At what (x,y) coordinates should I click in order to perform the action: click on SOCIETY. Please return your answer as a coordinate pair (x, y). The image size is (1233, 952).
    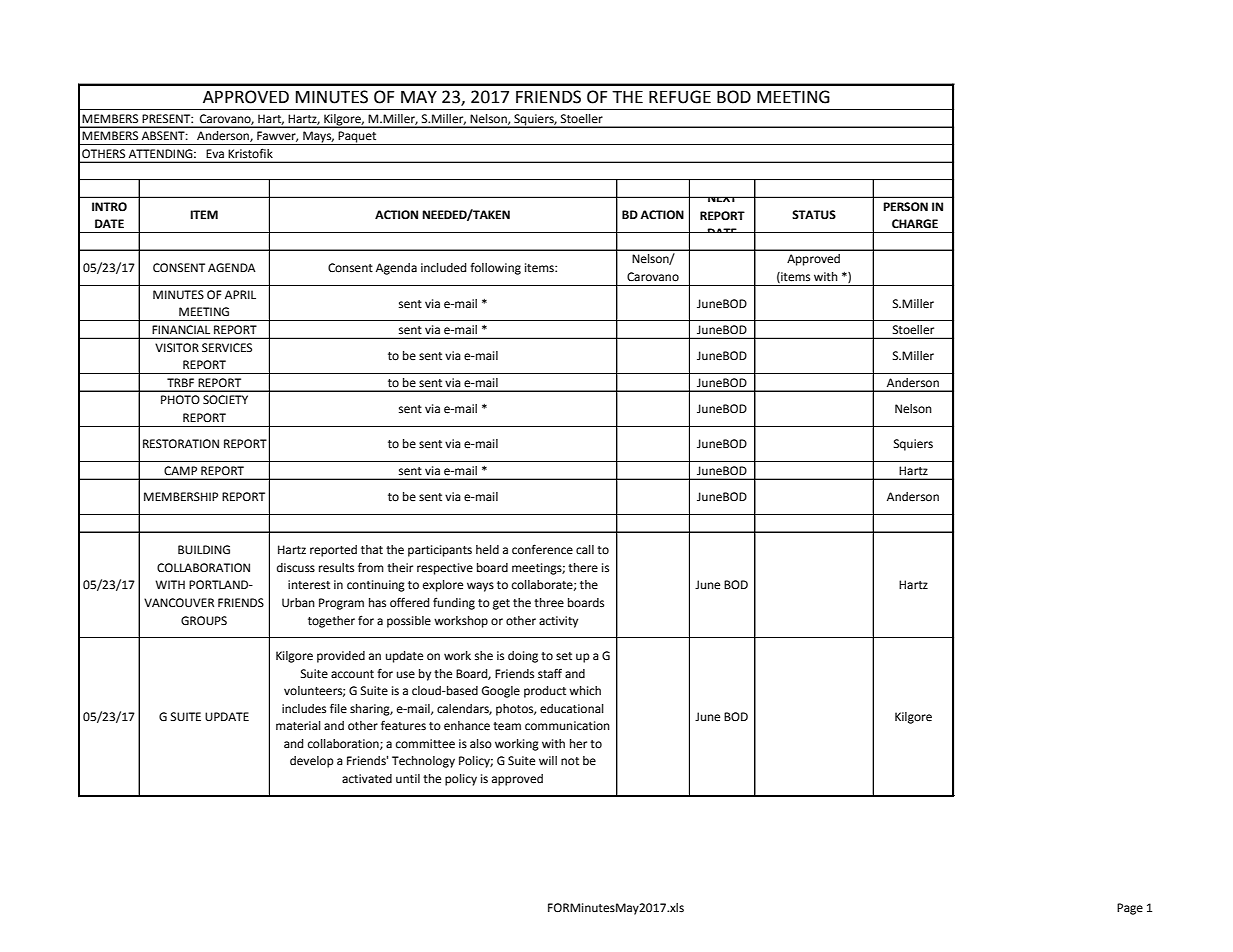
    Looking at the image, I should click on (225, 400).
